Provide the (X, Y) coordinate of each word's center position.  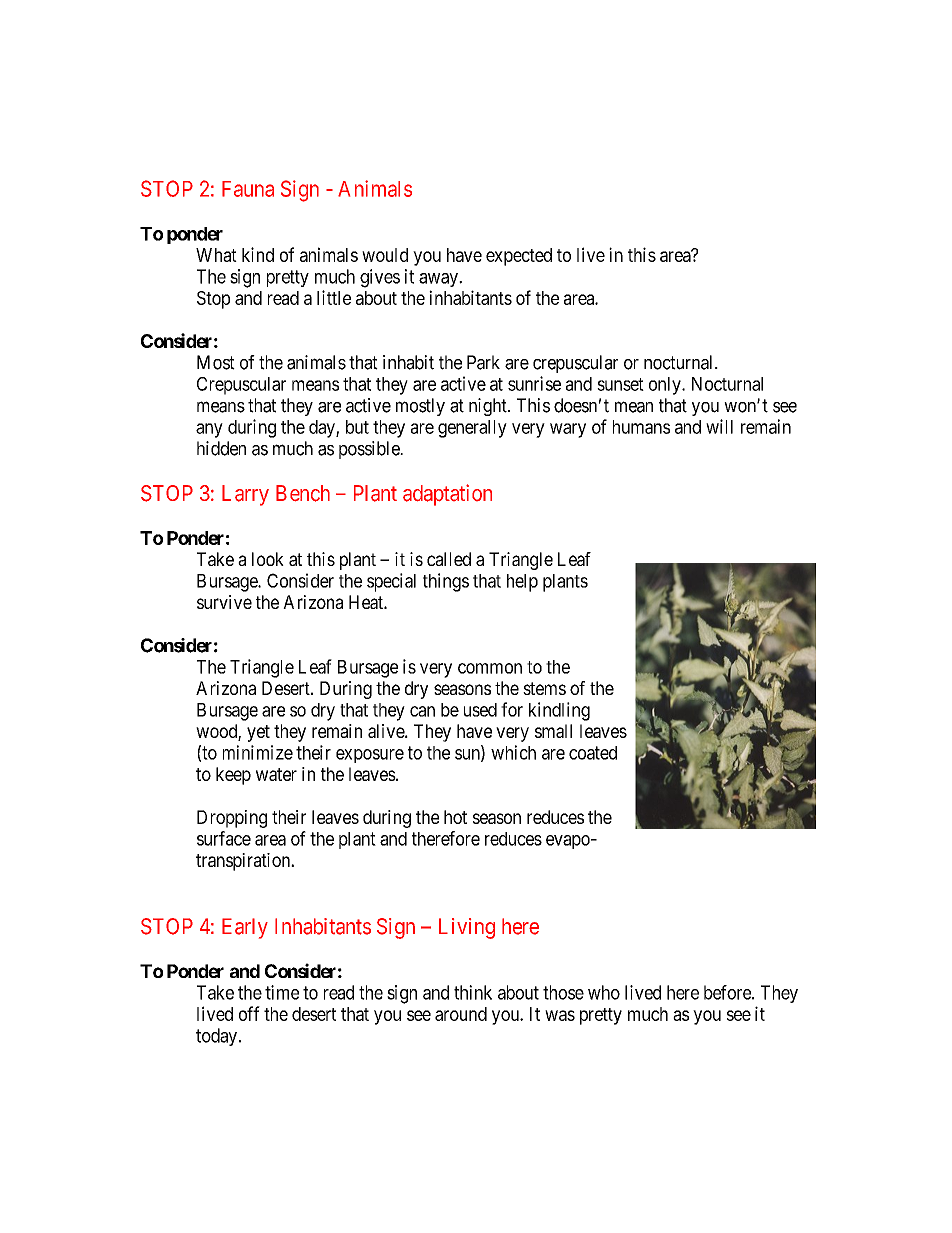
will (719, 426)
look (268, 559)
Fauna (248, 189)
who (604, 992)
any (209, 430)
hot (455, 817)
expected (519, 257)
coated (593, 753)
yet (258, 733)
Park (483, 362)
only (666, 386)
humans (641, 427)
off (249, 1013)
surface (224, 838)
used (480, 710)
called (449, 559)
